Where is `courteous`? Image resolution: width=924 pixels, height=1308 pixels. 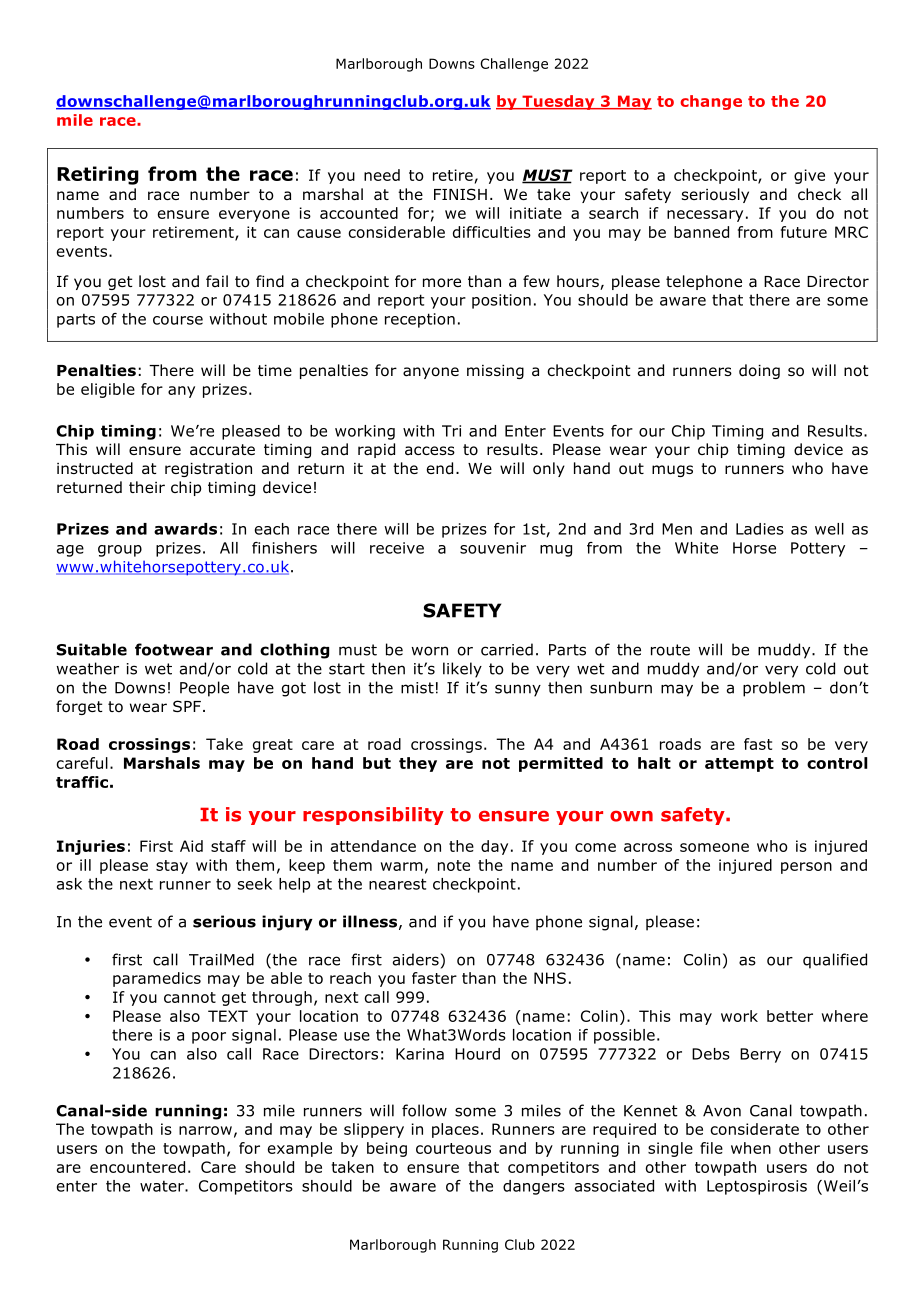 courteous is located at coordinates (453, 1148).
